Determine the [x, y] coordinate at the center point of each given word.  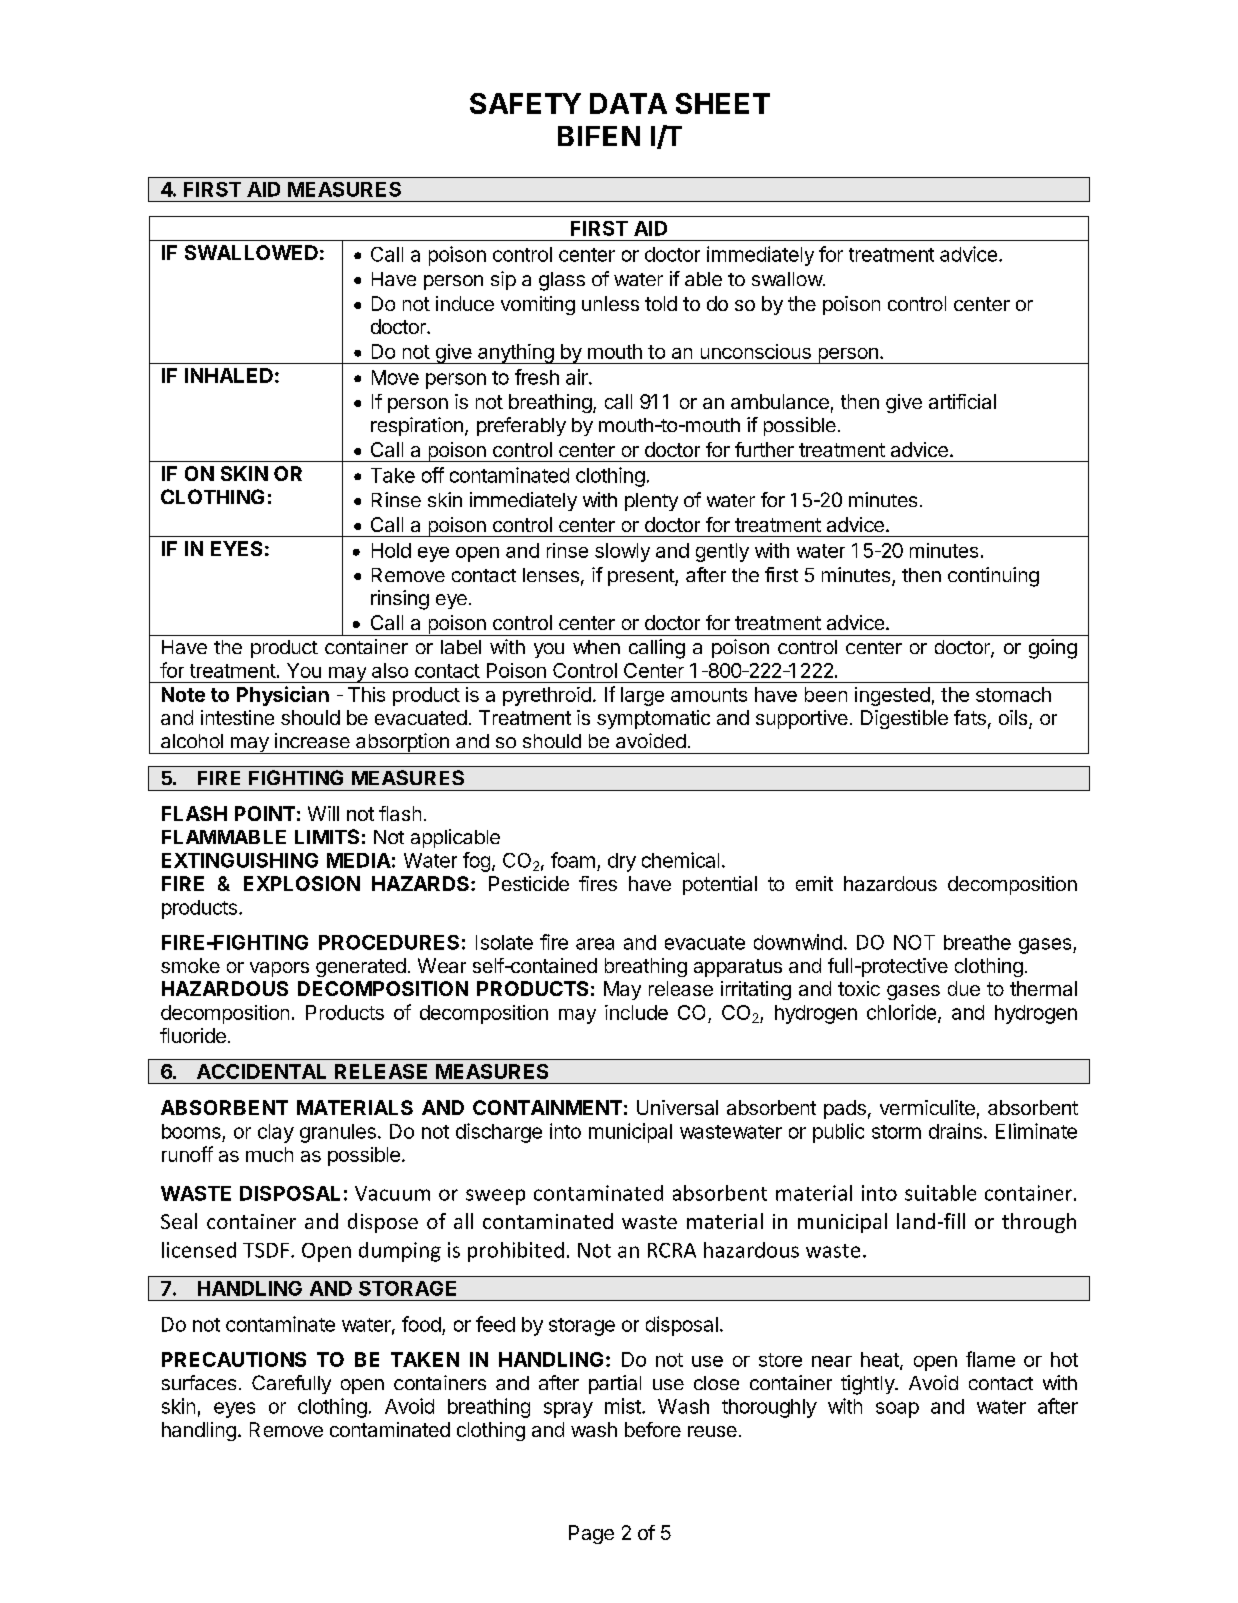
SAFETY [525, 103]
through [1039, 1223]
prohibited [516, 1252]
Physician [283, 696]
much [269, 1154]
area [595, 944]
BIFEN [599, 136]
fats [970, 717]
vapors [279, 969]
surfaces [199, 1382]
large [642, 696]
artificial [962, 401]
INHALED [229, 375]
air [578, 377]
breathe [977, 942]
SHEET [723, 103]
